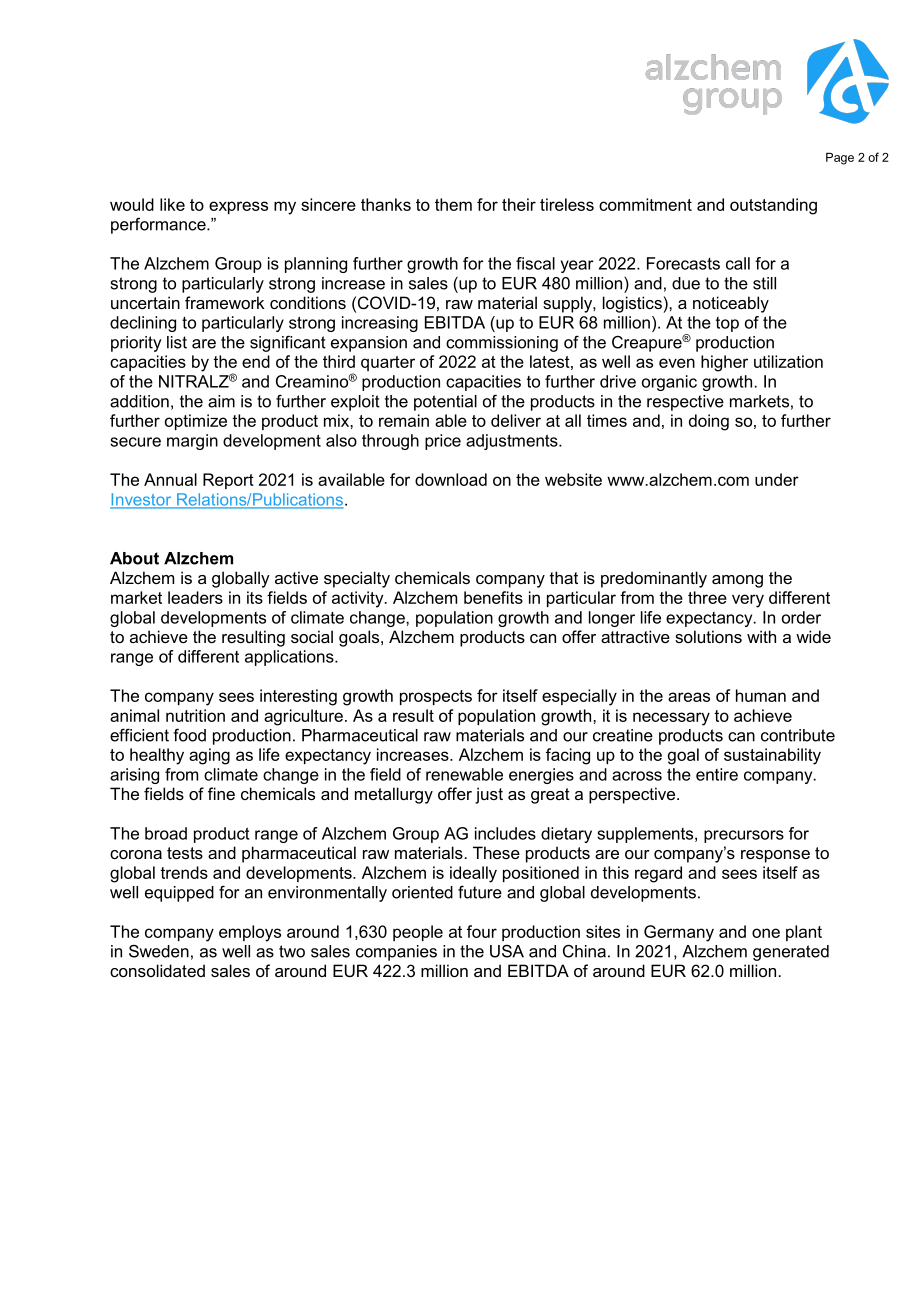 Image resolution: width=924 pixels, height=1308 pixels. What do you see at coordinates (228, 481) in the screenshot?
I see `Report` at bounding box center [228, 481].
